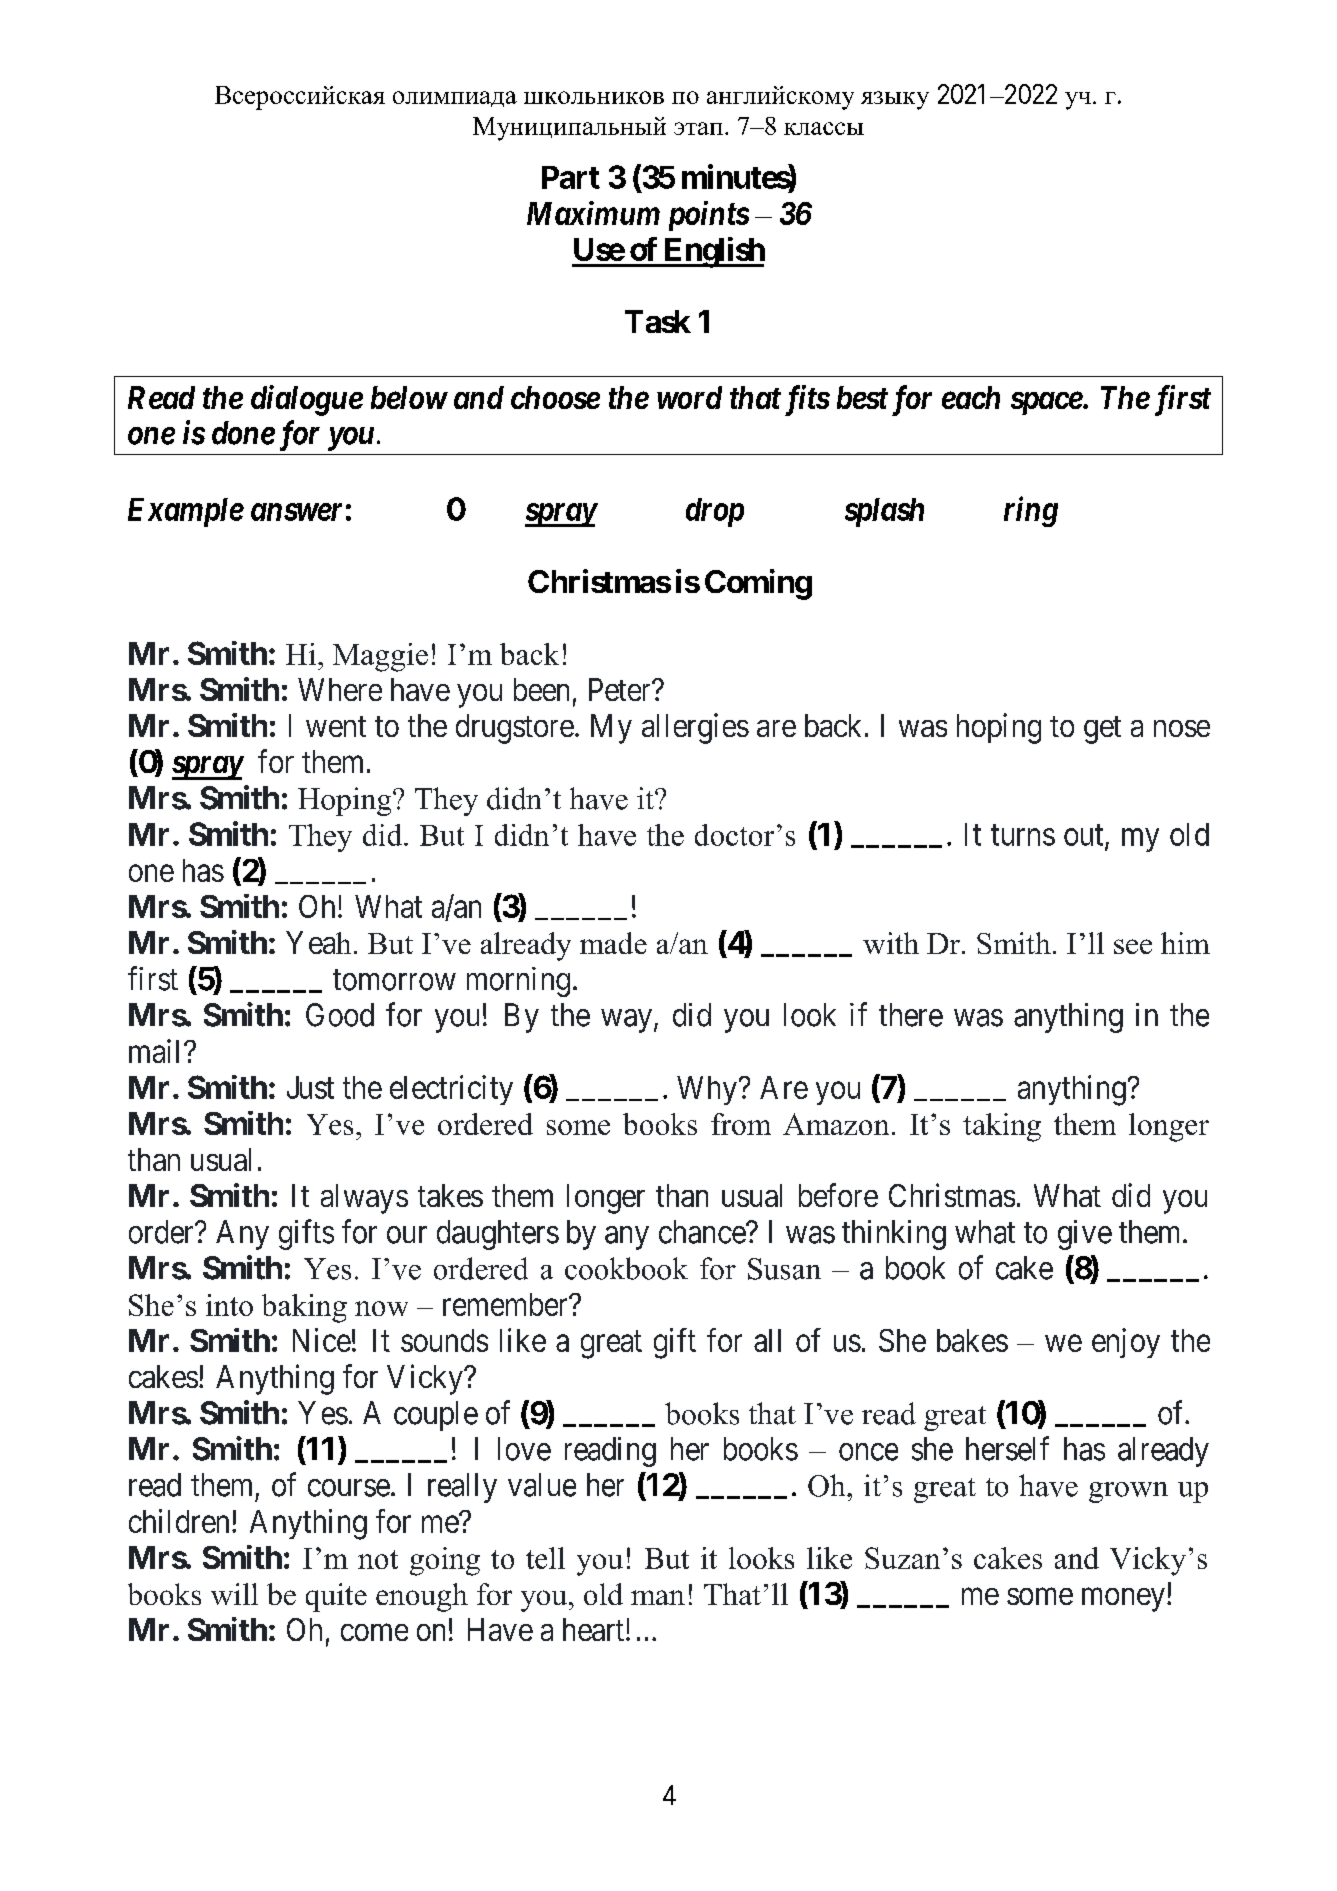  What do you see at coordinates (713, 252) in the screenshot?
I see `English` at bounding box center [713, 252].
